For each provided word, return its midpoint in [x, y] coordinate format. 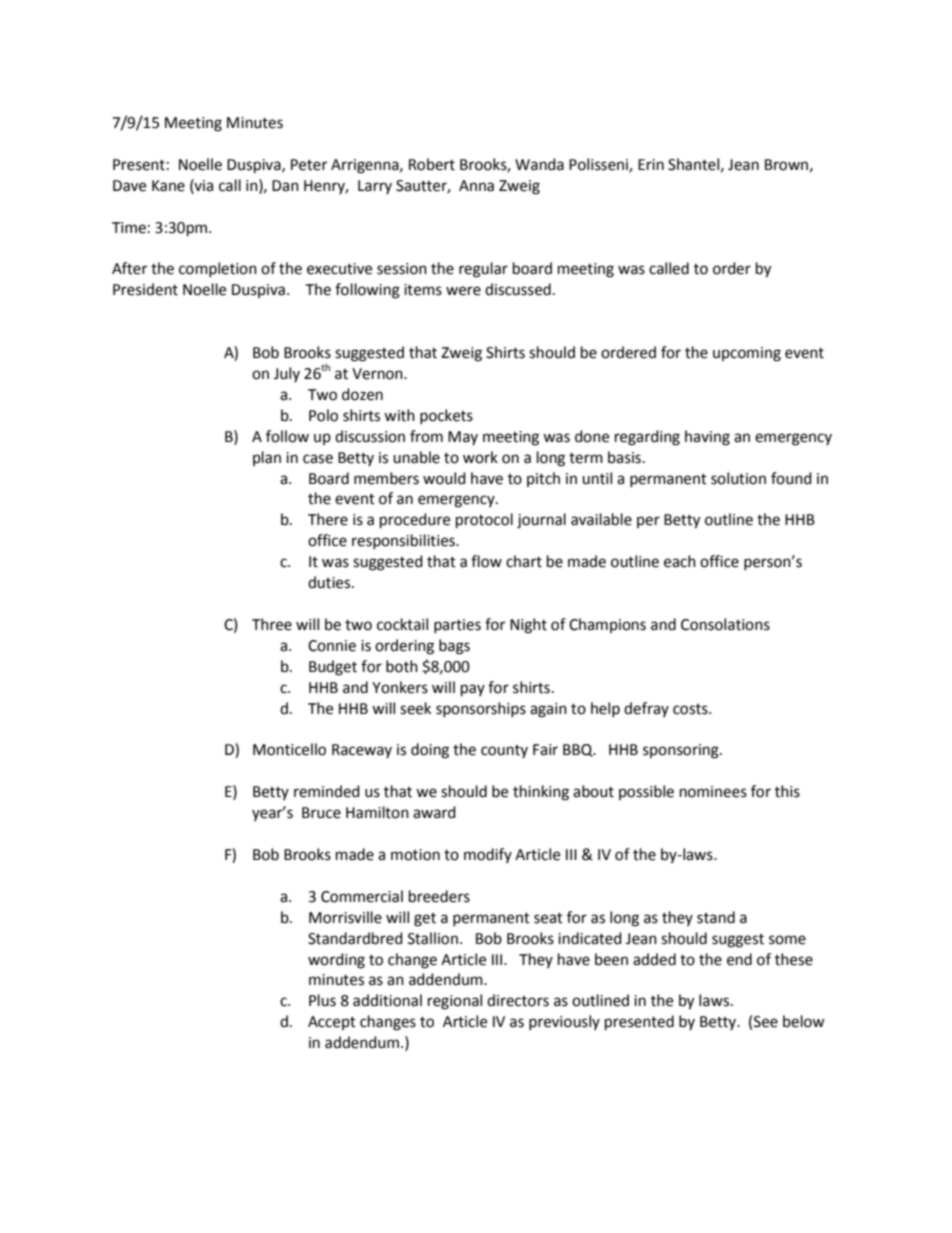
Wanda [539, 164]
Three [272, 624]
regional [455, 1002]
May [463, 438]
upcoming [747, 354]
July [287, 374]
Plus [322, 1000]
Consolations [725, 624]
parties [457, 626]
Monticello [289, 749]
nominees [713, 792]
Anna [476, 186]
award [434, 812]
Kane [168, 186]
